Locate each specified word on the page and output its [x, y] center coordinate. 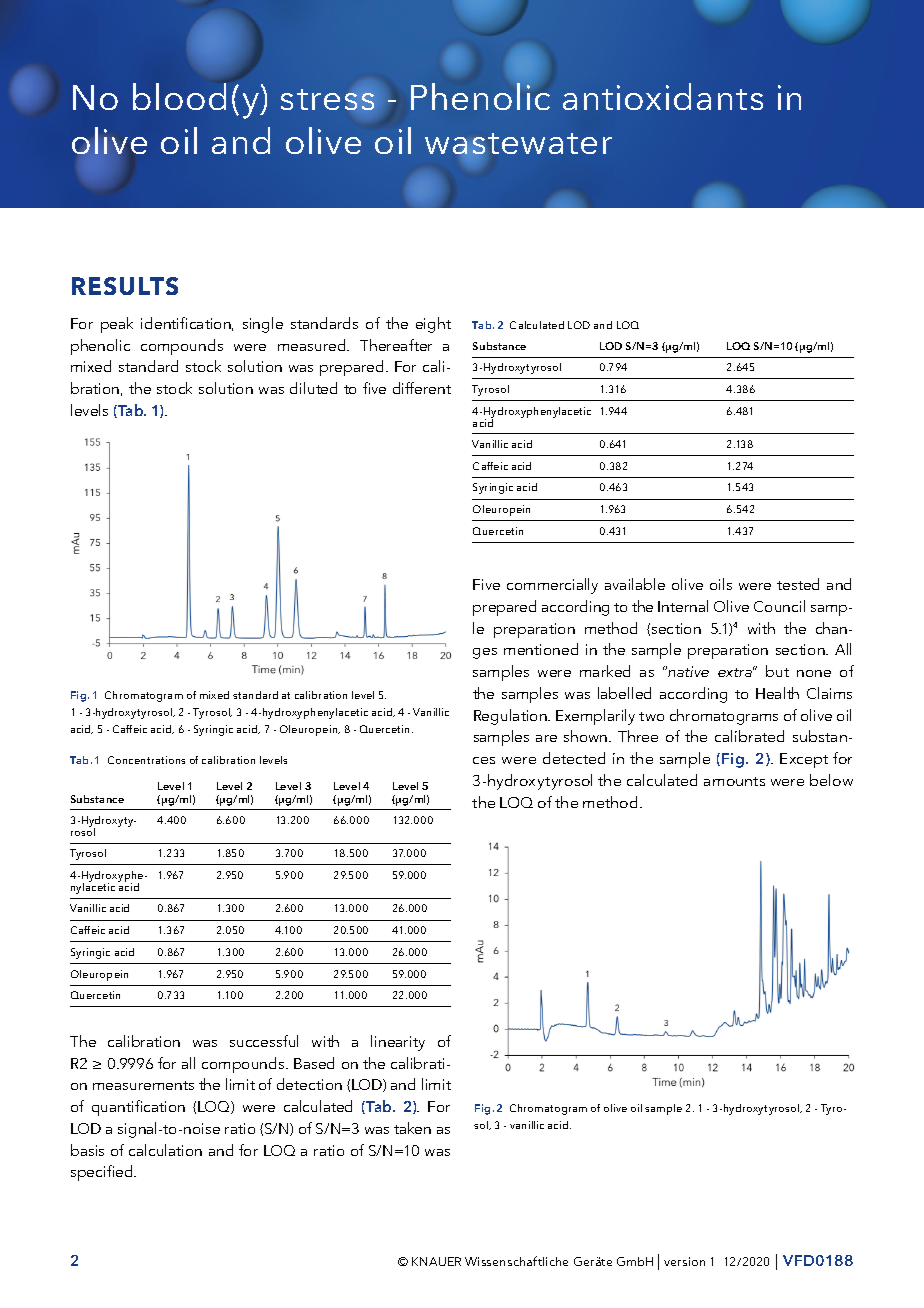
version [684, 1261]
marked [605, 671]
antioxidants [663, 96]
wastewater [518, 144]
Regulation [511, 717]
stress [327, 99]
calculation [165, 1150]
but [777, 671]
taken [412, 1128]
